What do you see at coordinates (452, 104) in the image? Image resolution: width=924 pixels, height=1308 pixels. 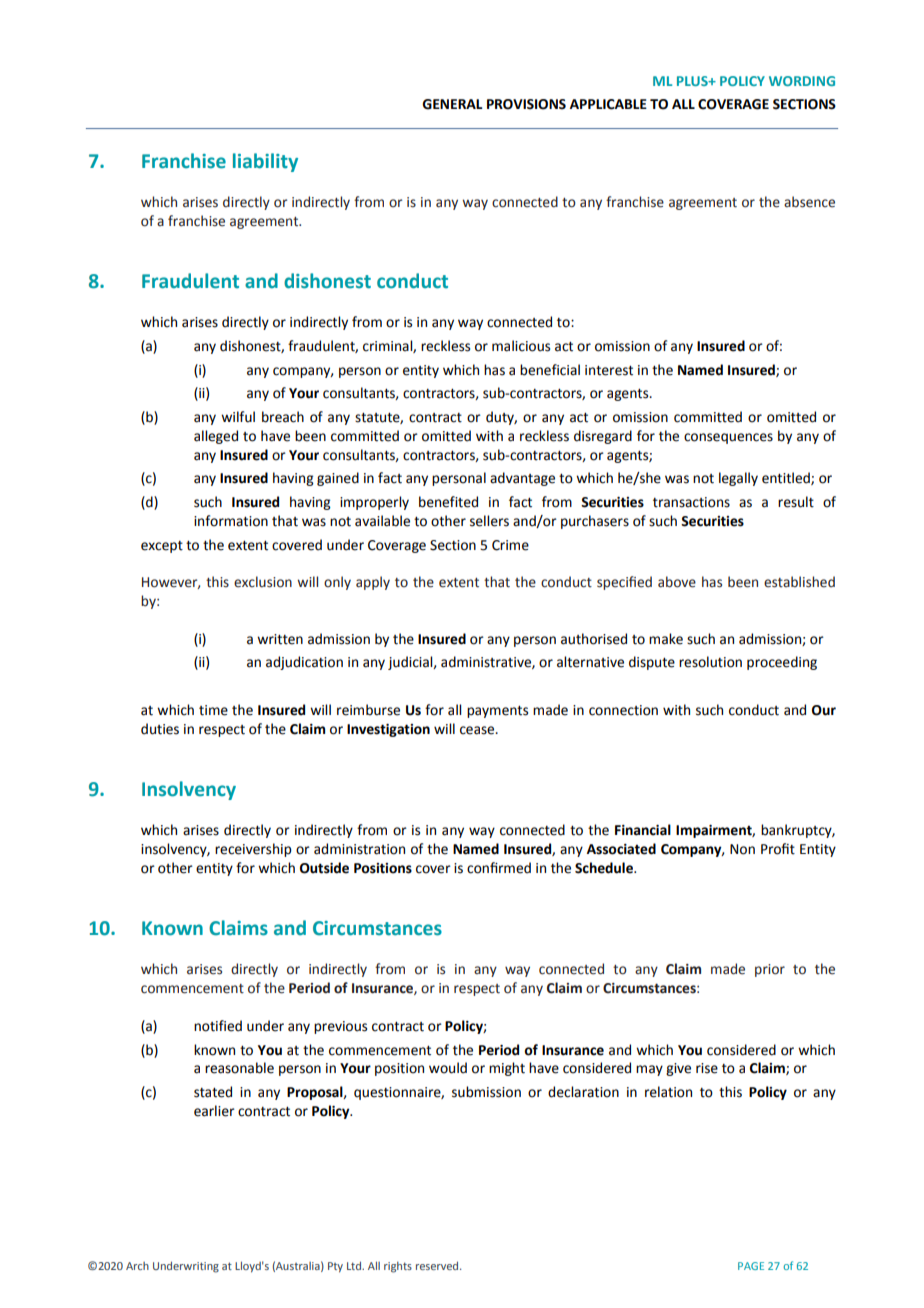 I see `GENERAL` at bounding box center [452, 104].
